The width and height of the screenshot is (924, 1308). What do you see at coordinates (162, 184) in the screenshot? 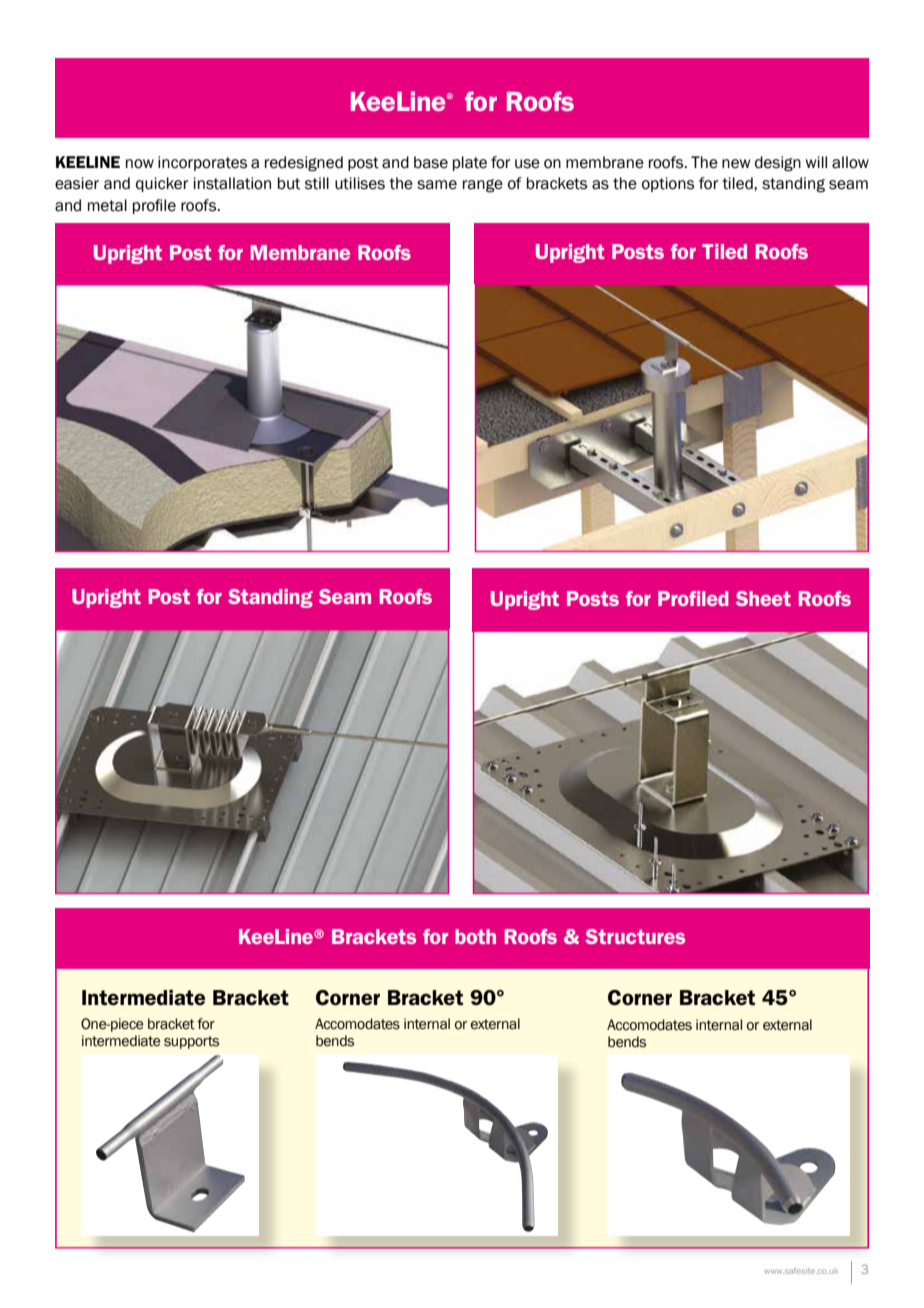
I see `quicker` at bounding box center [162, 184].
